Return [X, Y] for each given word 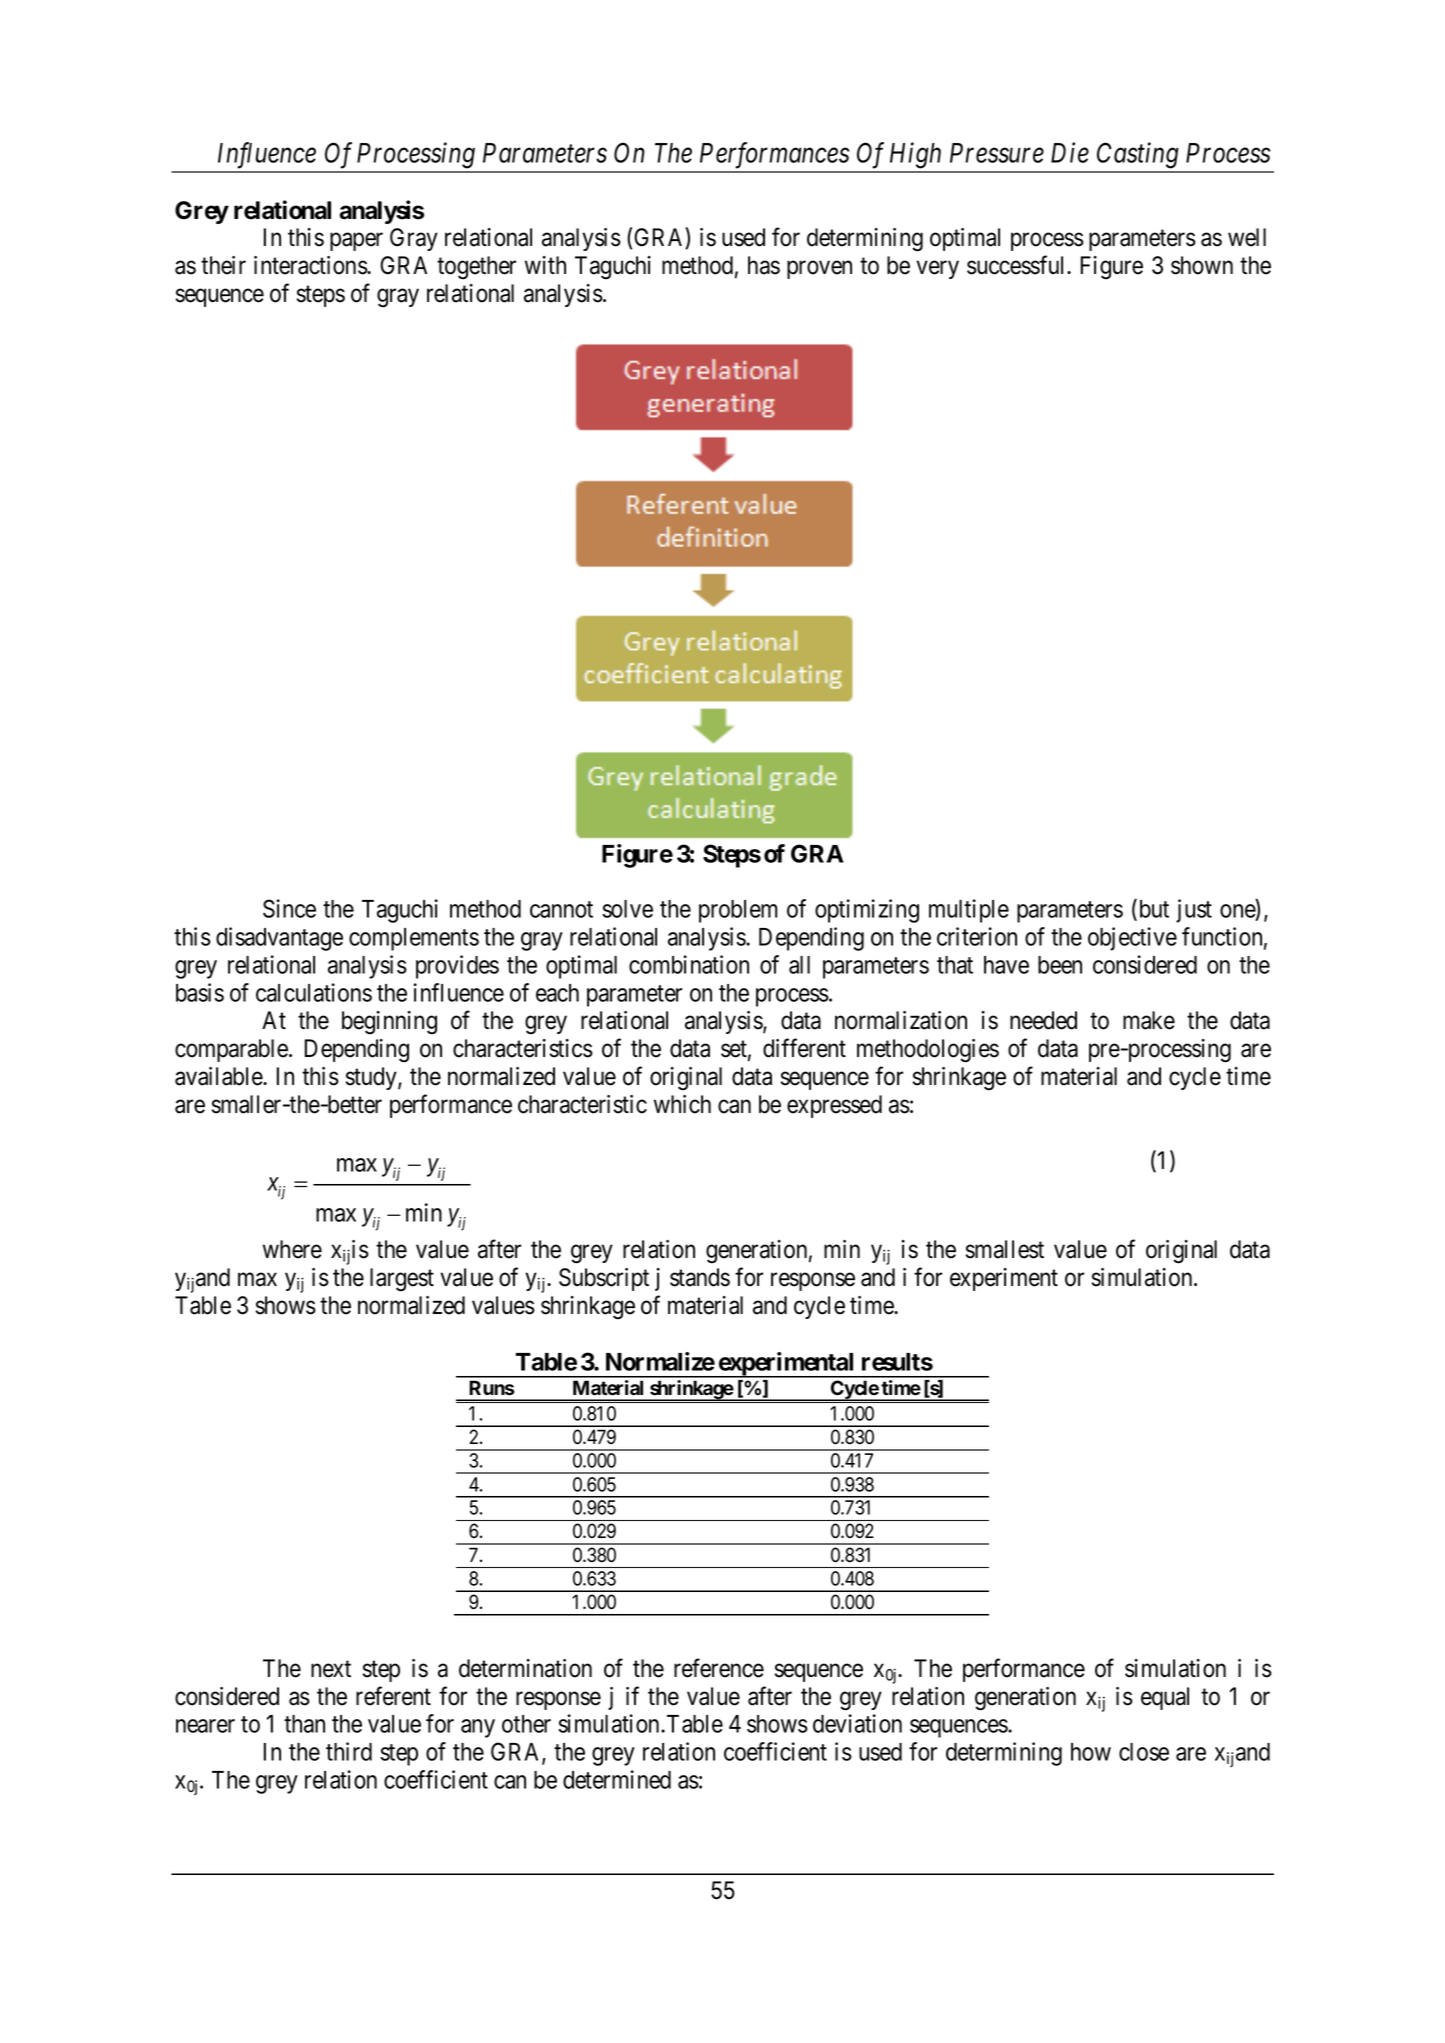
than [304, 1724]
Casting [1138, 155]
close [1144, 1752]
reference [719, 1668]
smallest [1005, 1249]
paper [356, 242]
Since [289, 908]
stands [700, 1277]
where [292, 1249]
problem [738, 911]
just [1194, 911]
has [764, 265]
